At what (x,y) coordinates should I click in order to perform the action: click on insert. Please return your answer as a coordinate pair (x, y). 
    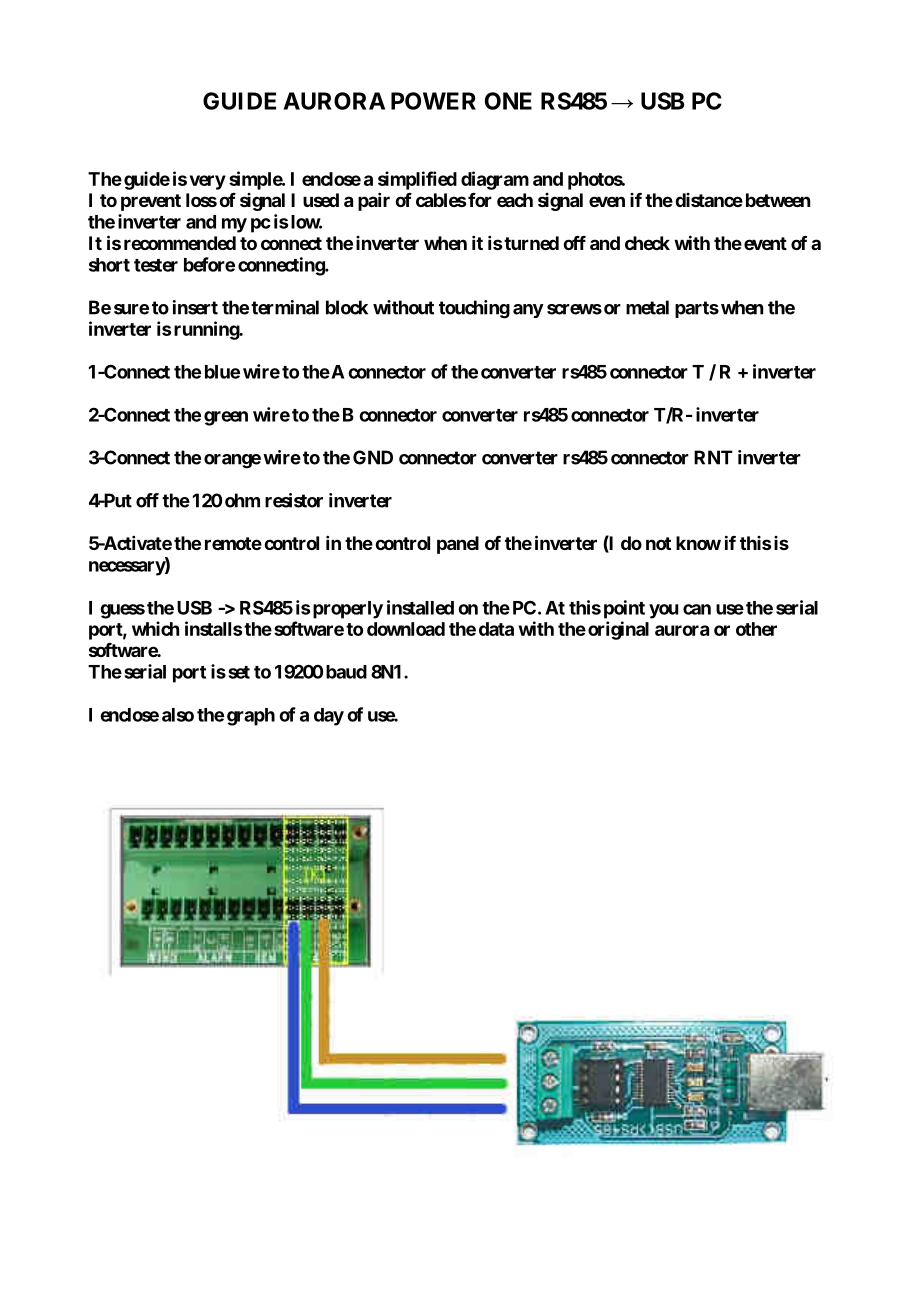
    Looking at the image, I should click on (195, 307).
